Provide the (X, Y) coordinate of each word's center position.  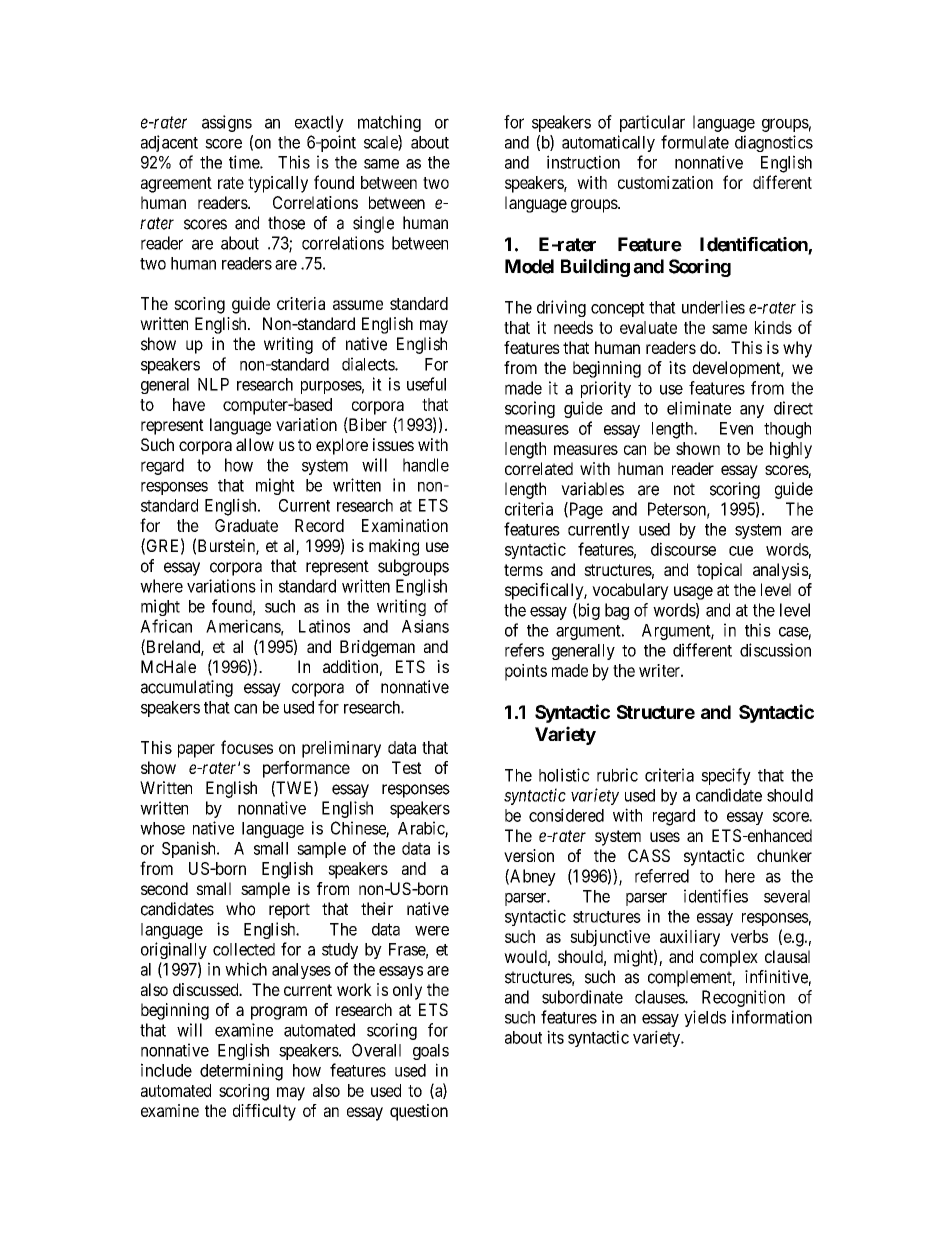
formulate (695, 142)
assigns (227, 123)
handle (426, 465)
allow (255, 444)
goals (431, 1052)
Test (407, 767)
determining (241, 1072)
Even (736, 428)
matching (389, 123)
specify (726, 776)
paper (196, 751)
